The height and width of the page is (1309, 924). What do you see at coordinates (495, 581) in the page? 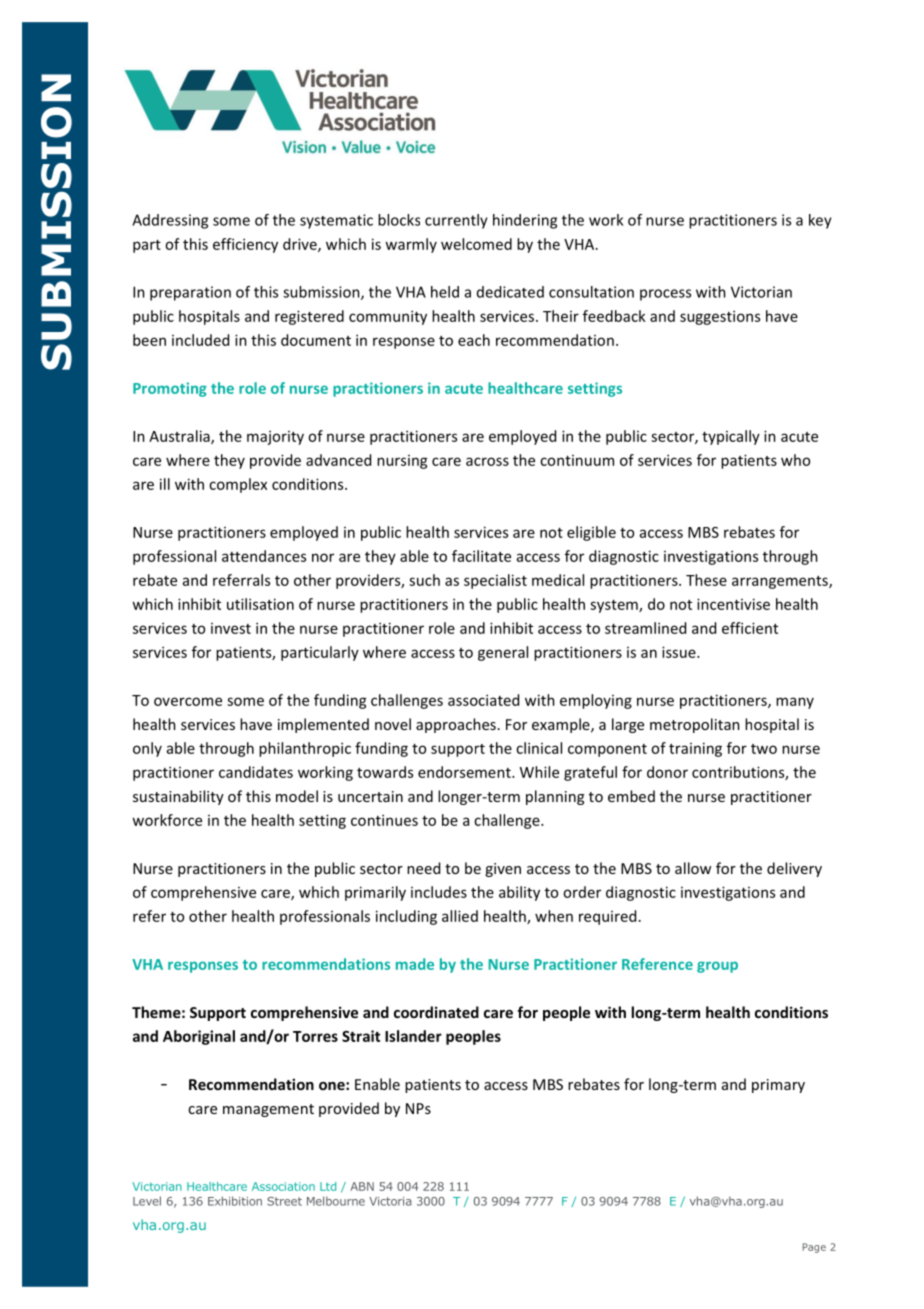
I see `specialist` at bounding box center [495, 581].
